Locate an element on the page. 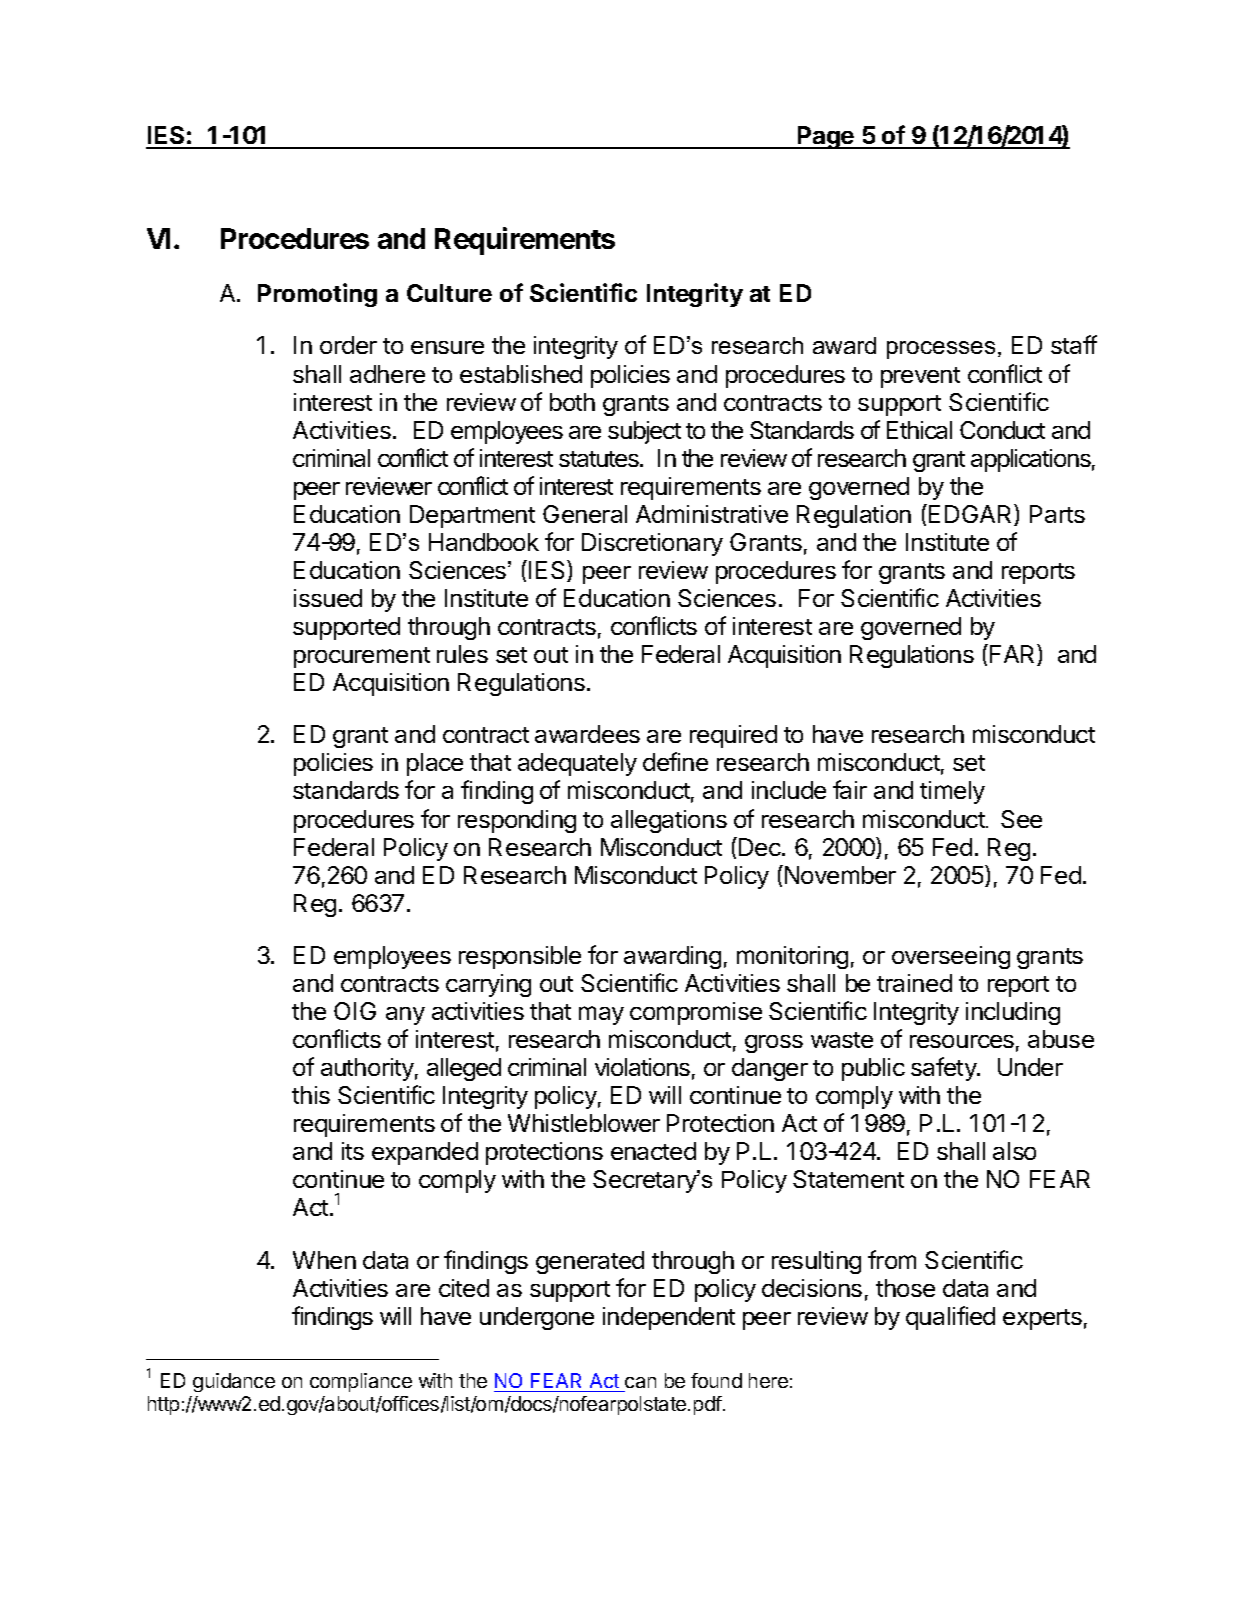 The height and width of the document is (1609, 1244). Discretionary is located at coordinates (652, 544).
